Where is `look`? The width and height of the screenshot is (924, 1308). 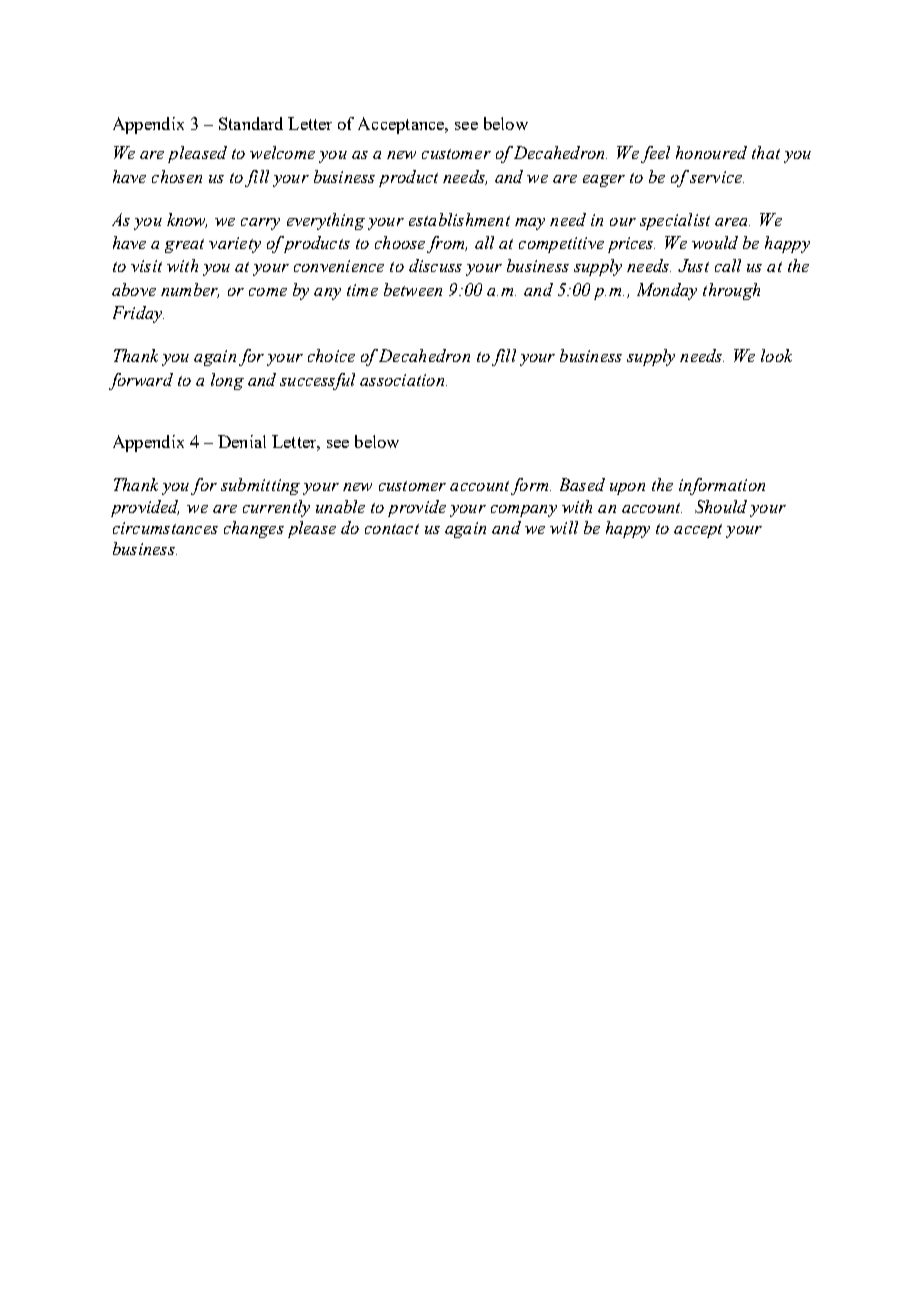
look is located at coordinates (776, 355).
